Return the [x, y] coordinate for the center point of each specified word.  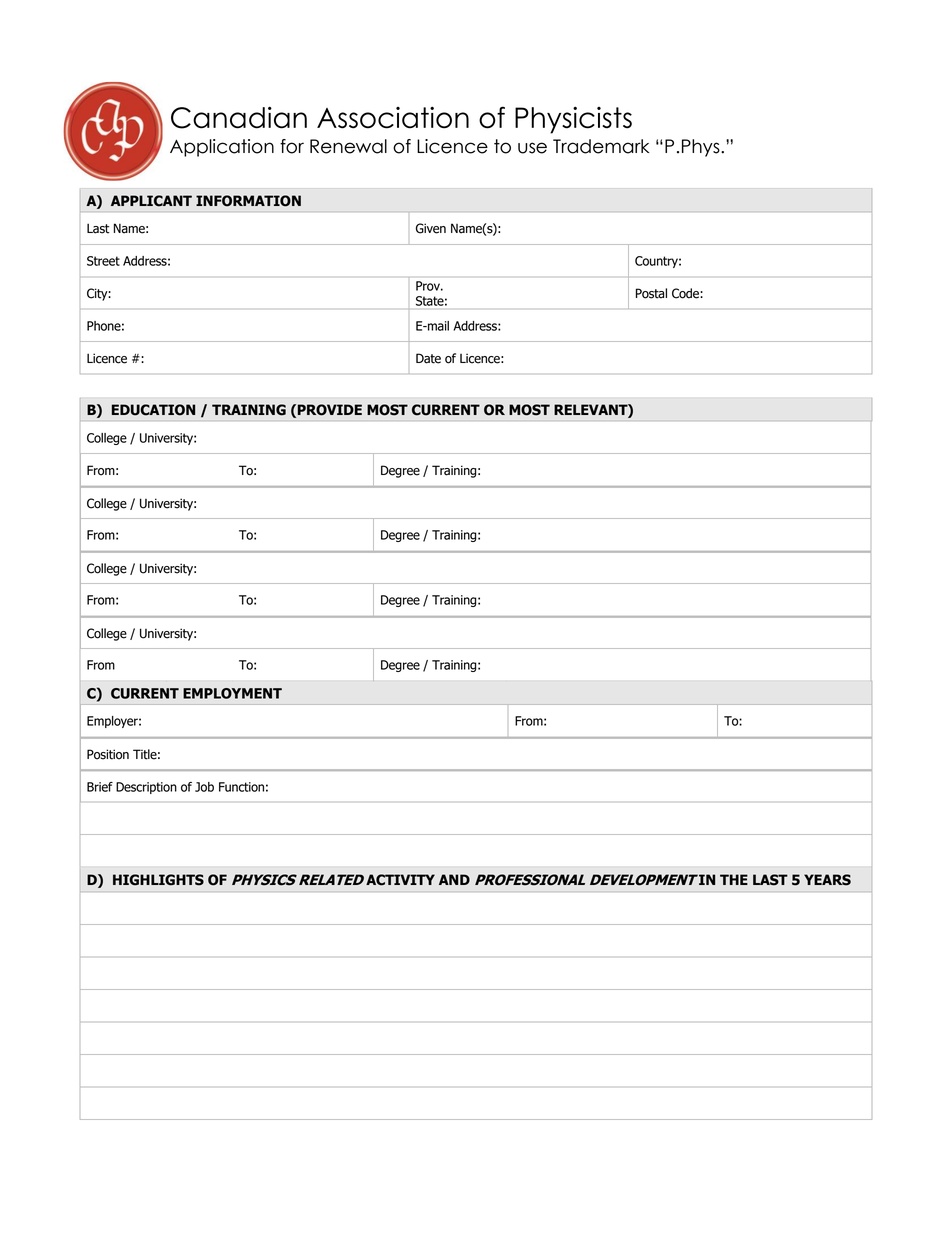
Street [103, 261]
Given [431, 228]
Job [204, 787]
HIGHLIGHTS [158, 880]
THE [734, 879]
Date [428, 358]
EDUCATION [153, 410]
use [532, 148]
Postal [651, 293]
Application [222, 148]
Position [108, 754]
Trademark [601, 146]
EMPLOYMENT [232, 693]
